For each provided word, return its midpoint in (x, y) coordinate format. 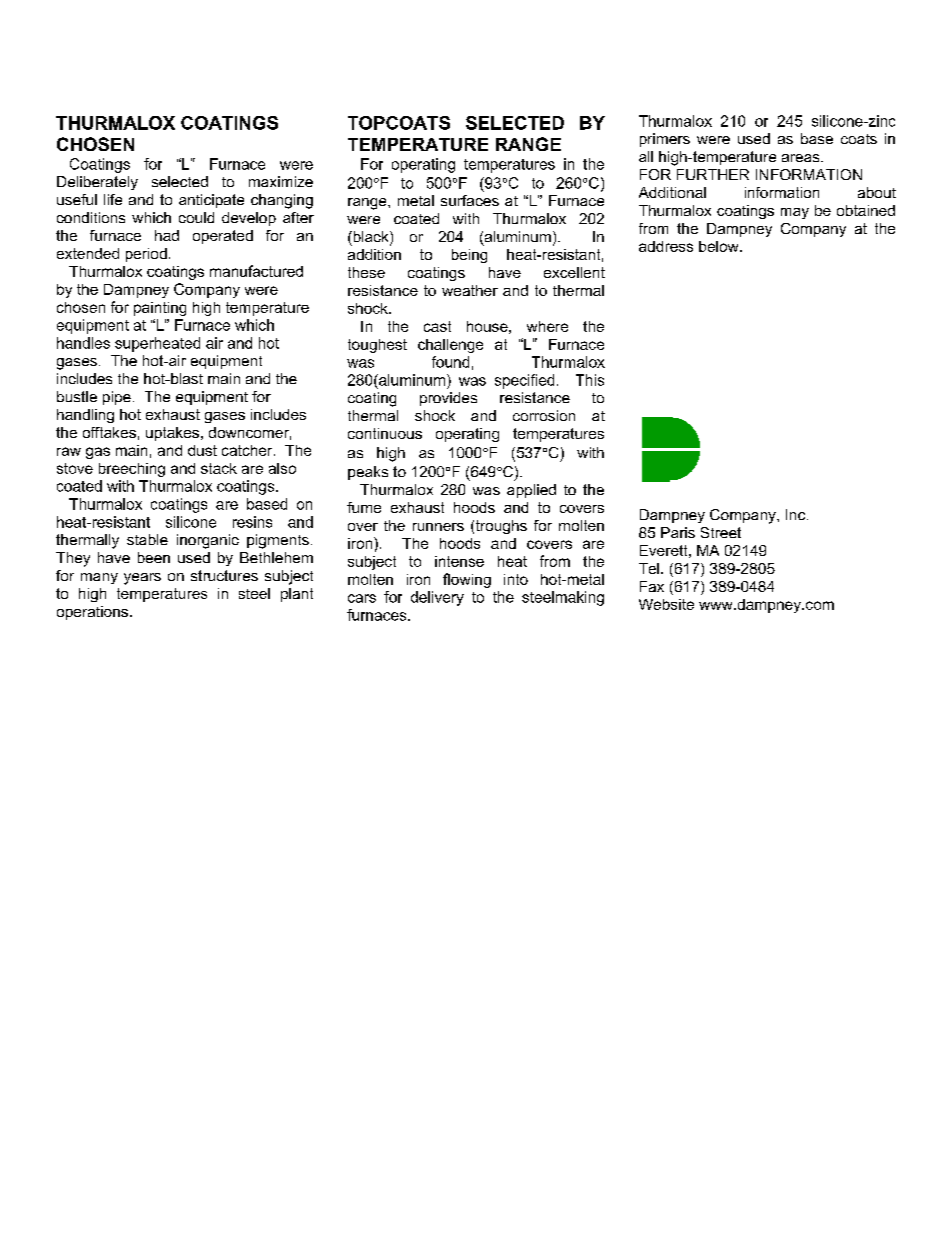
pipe (117, 398)
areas (802, 158)
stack (219, 468)
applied (531, 491)
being (469, 256)
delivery (437, 598)
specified (524, 381)
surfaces (470, 200)
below (720, 246)
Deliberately (97, 183)
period (146, 255)
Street (721, 532)
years (142, 579)
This (590, 380)
